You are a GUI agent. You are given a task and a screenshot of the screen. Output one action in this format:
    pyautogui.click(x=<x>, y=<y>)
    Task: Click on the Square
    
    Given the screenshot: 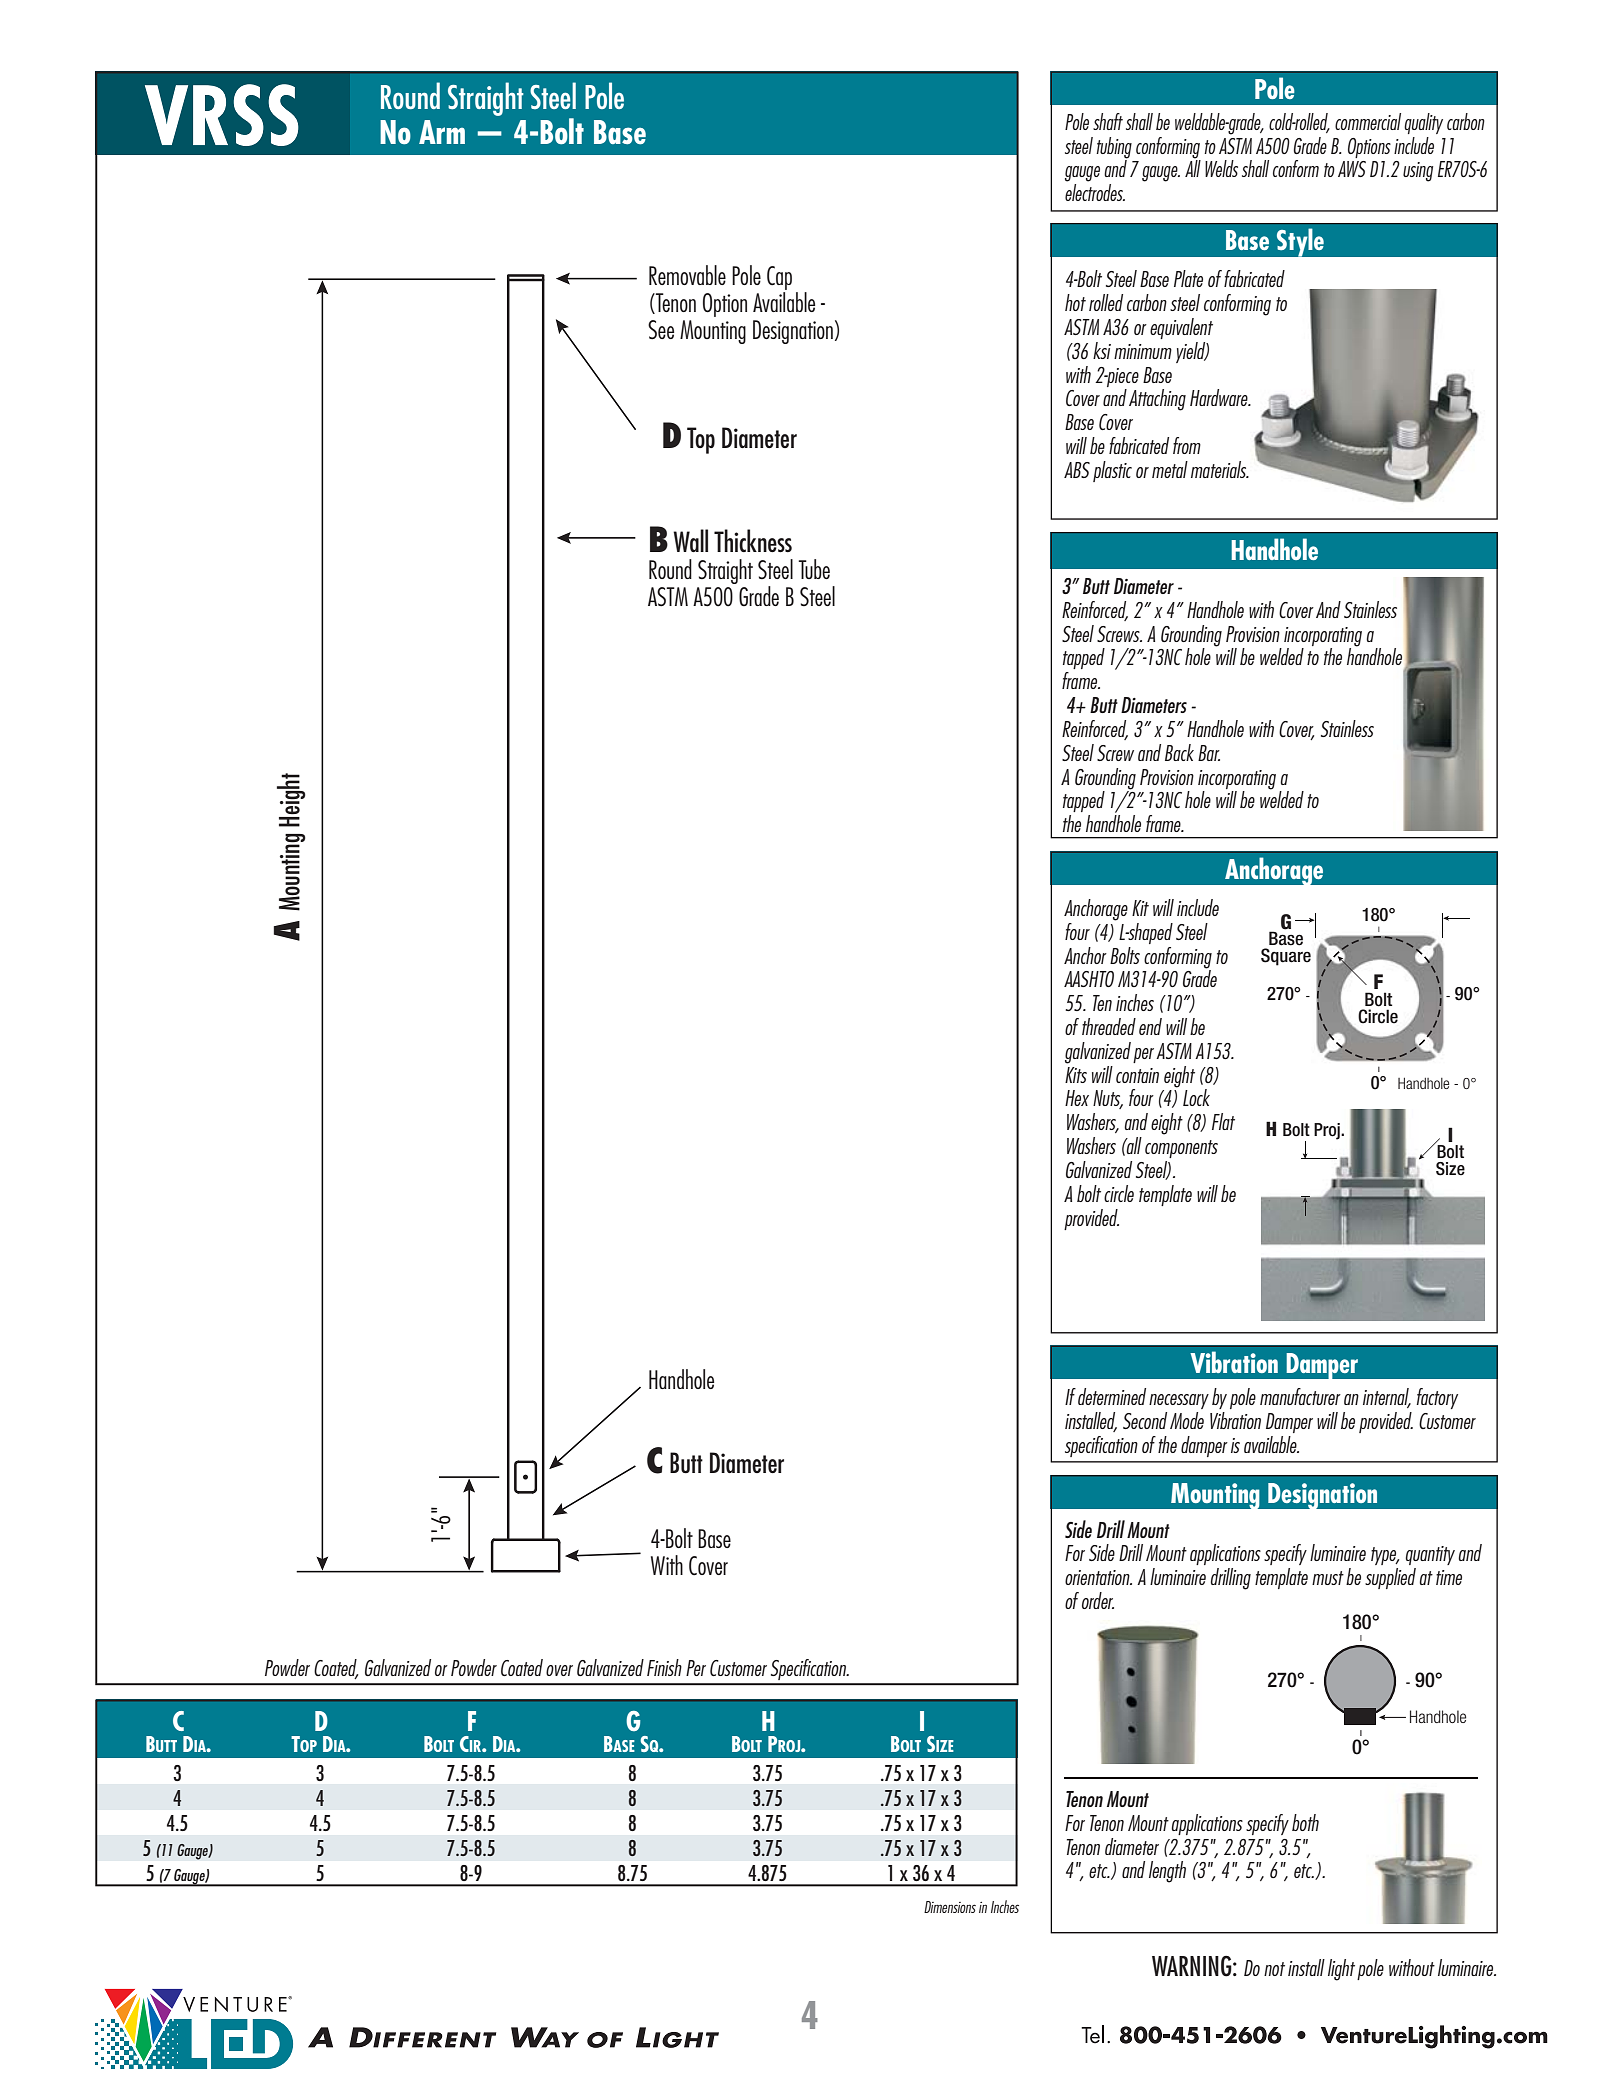 What is the action you would take?
    pyautogui.click(x=1286, y=957)
